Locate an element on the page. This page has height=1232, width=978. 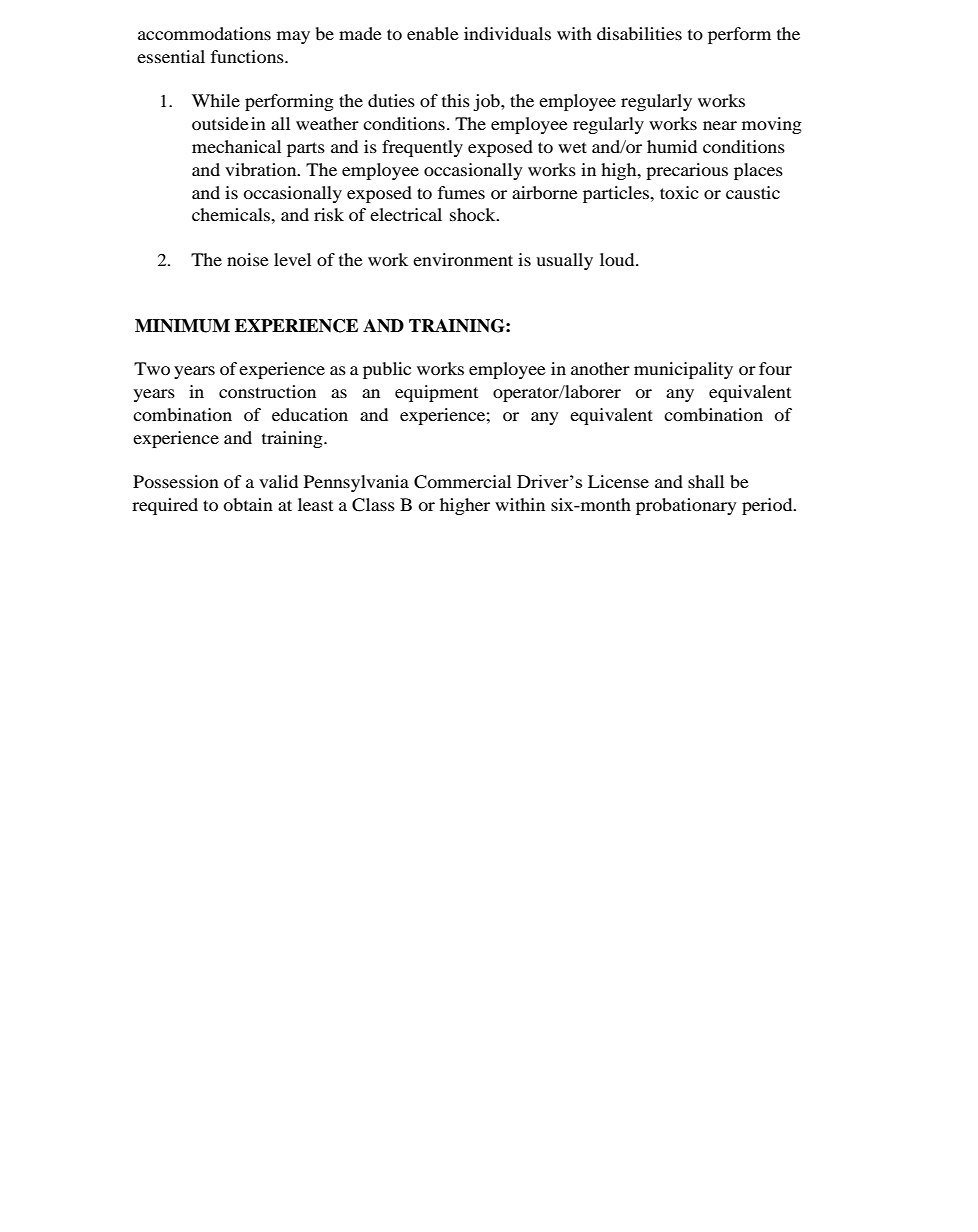
enable is located at coordinates (433, 33).
